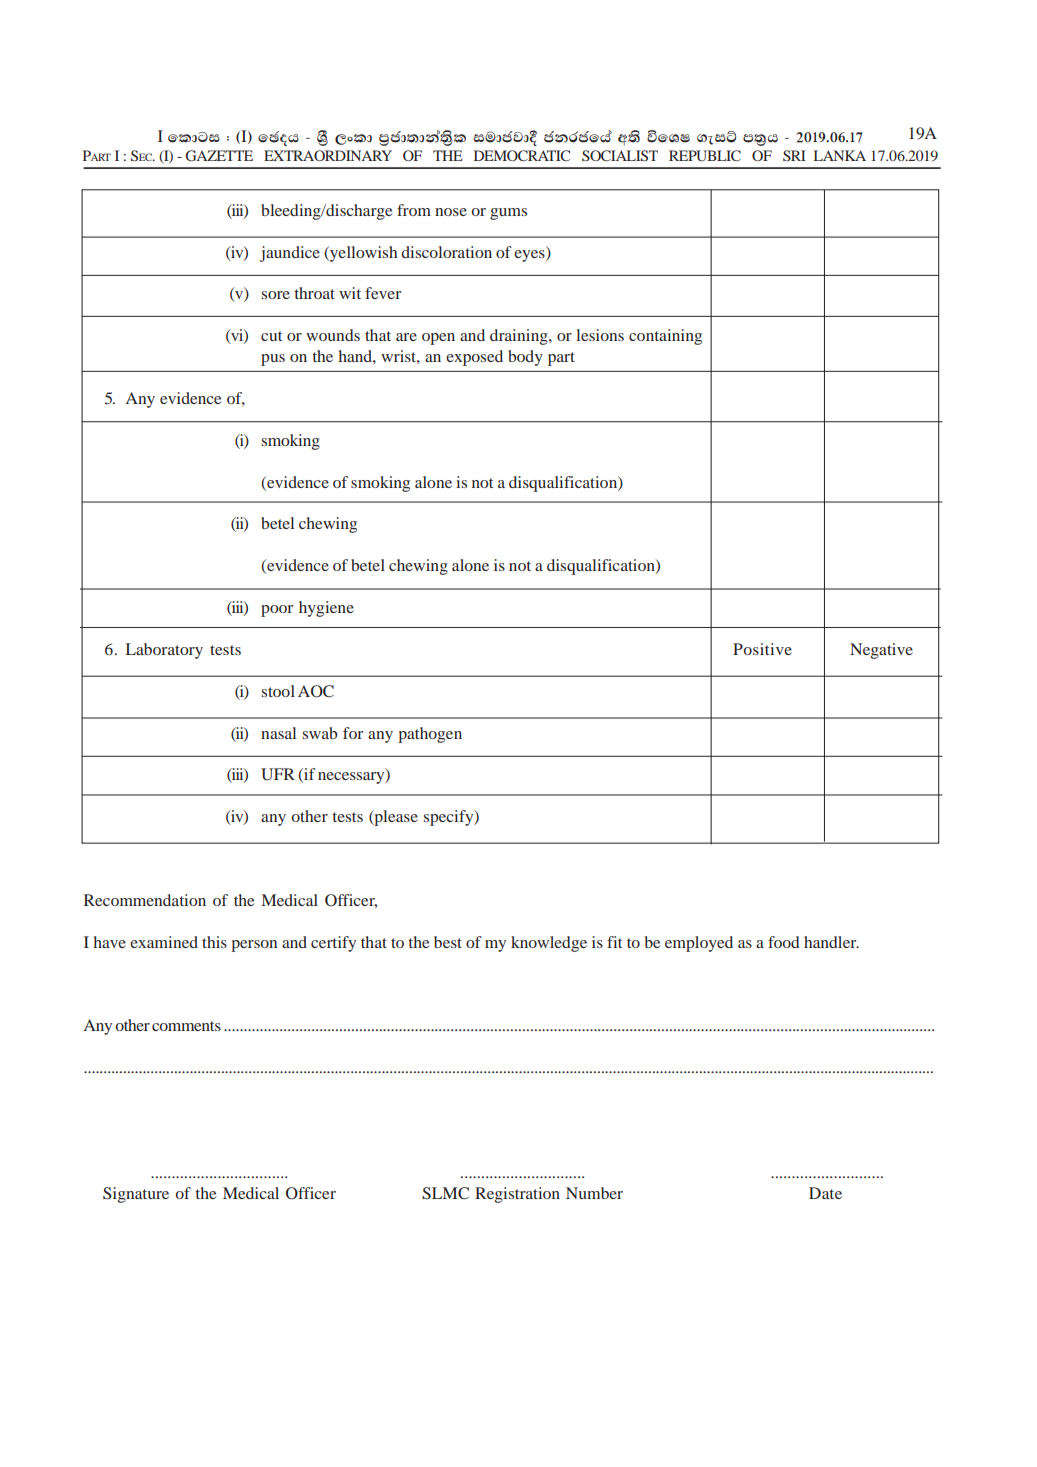 The height and width of the page is (1467, 1037). Describe the element at coordinates (219, 156) in the page. I see `GAZETTE` at that location.
